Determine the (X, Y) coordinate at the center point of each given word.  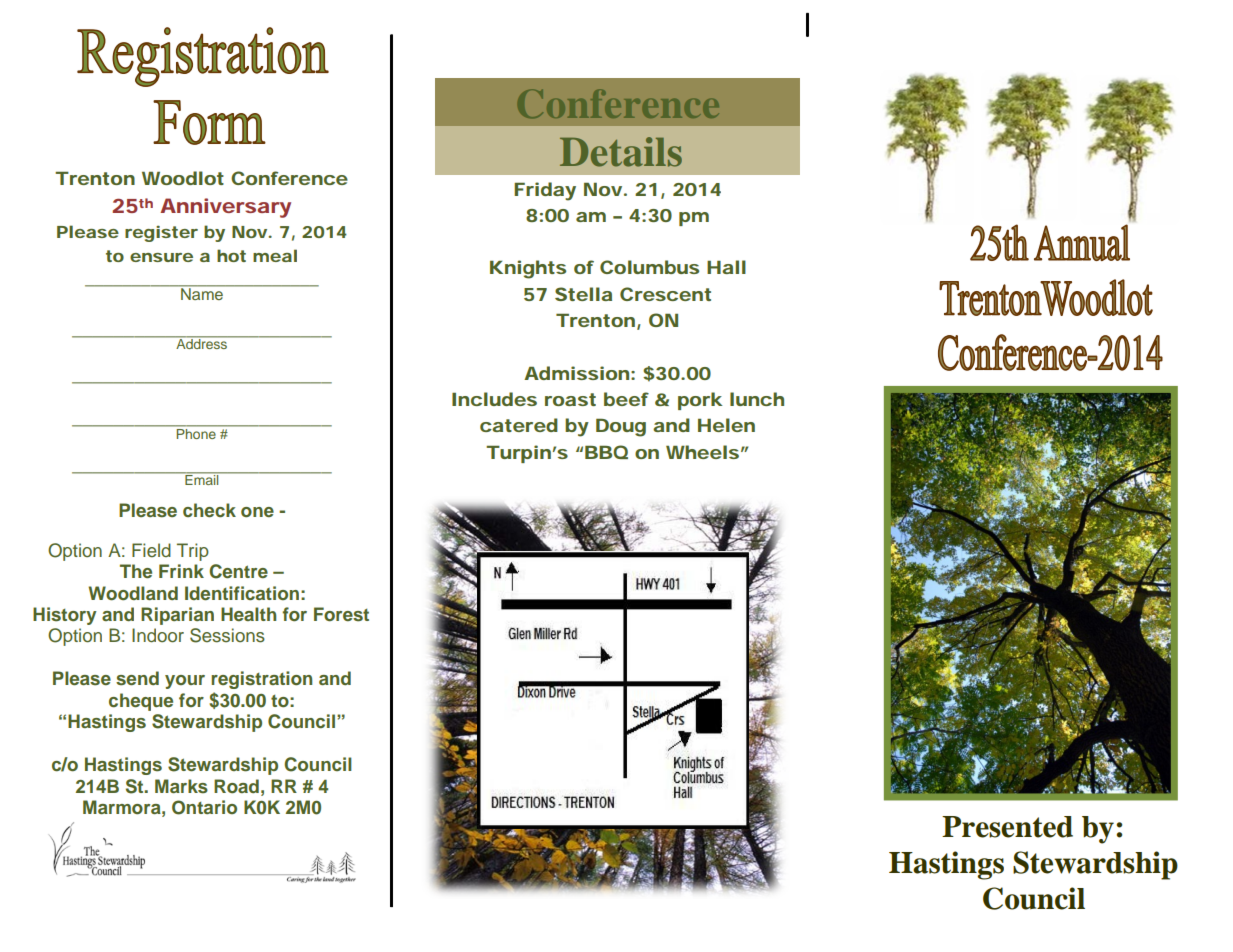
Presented (1007, 827)
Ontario (204, 807)
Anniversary (225, 208)
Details (621, 152)
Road (236, 786)
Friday (545, 191)
